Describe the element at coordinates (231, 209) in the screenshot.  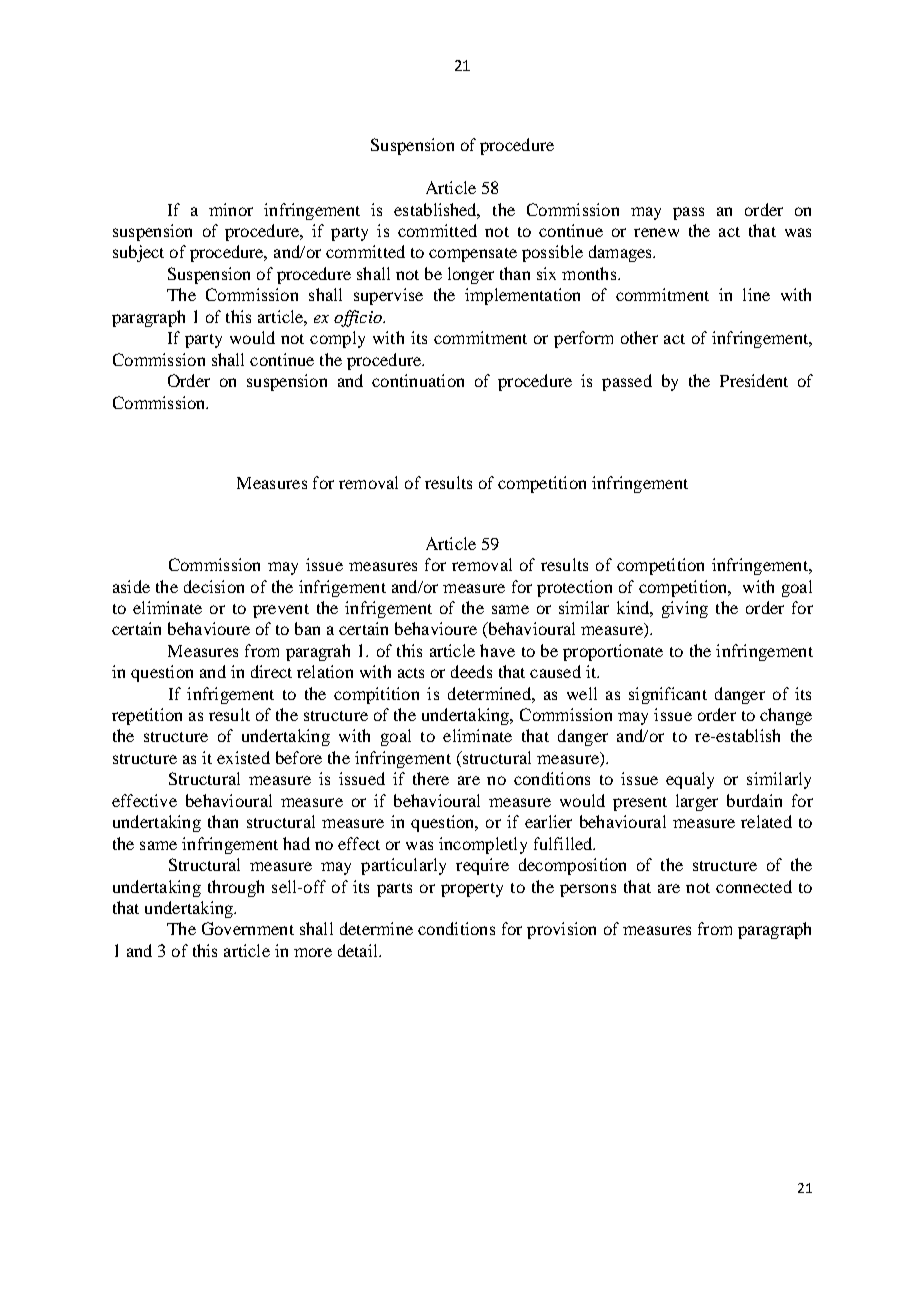
I see `minor` at that location.
